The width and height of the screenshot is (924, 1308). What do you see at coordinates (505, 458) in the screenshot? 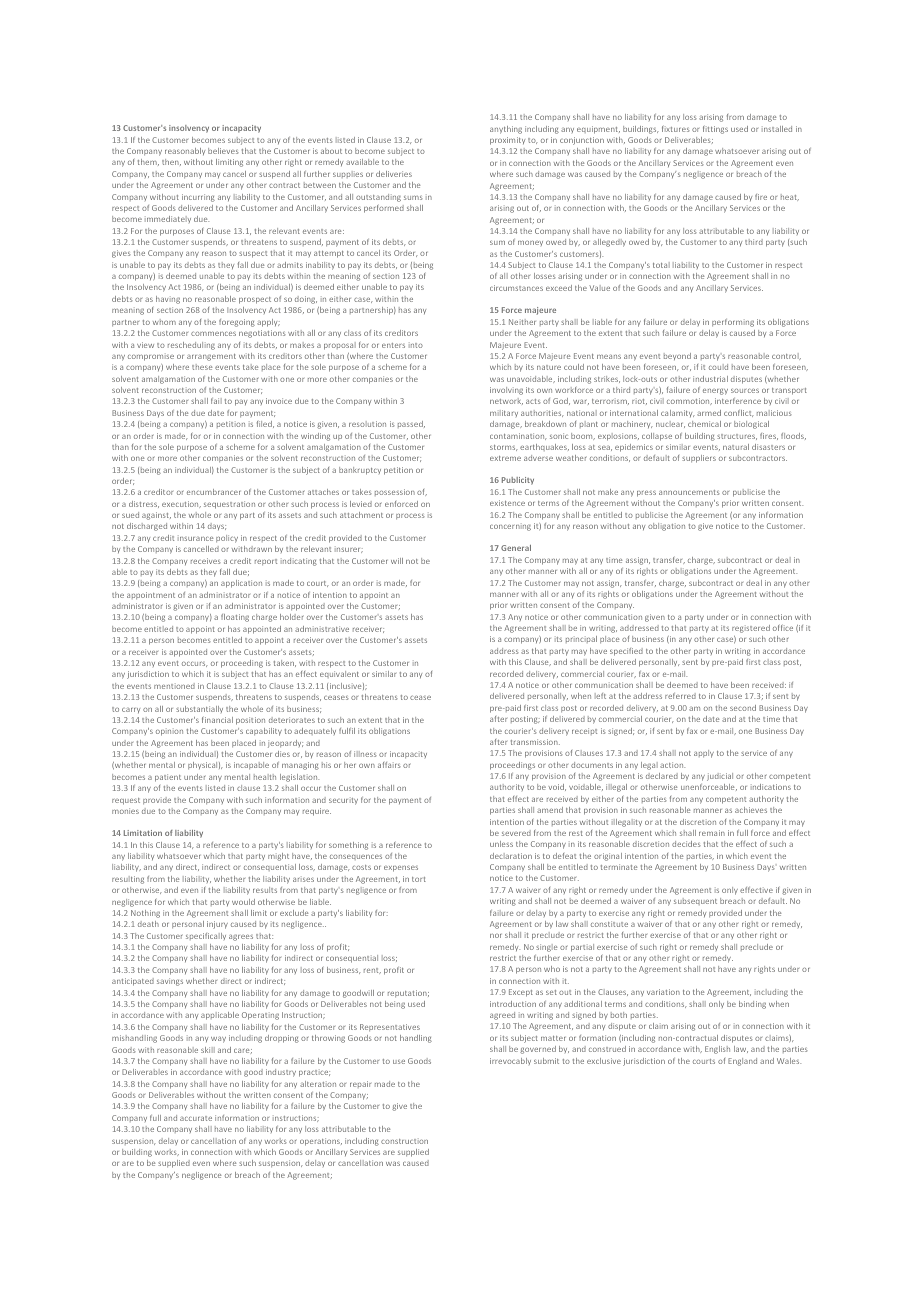
I see `extreme` at bounding box center [505, 458].
